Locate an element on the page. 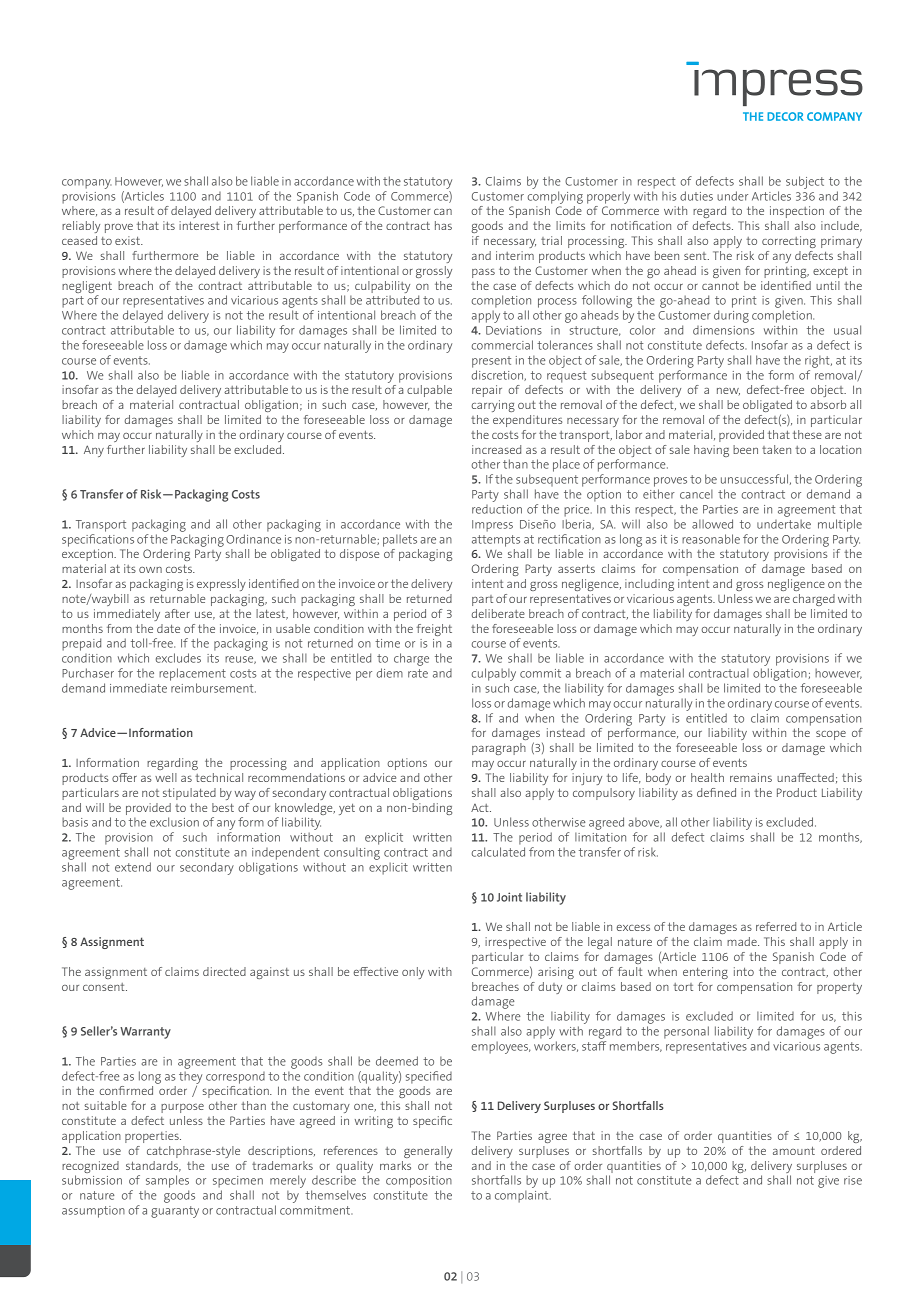 The width and height of the page is (924, 1308). samples is located at coordinates (167, 1181).
